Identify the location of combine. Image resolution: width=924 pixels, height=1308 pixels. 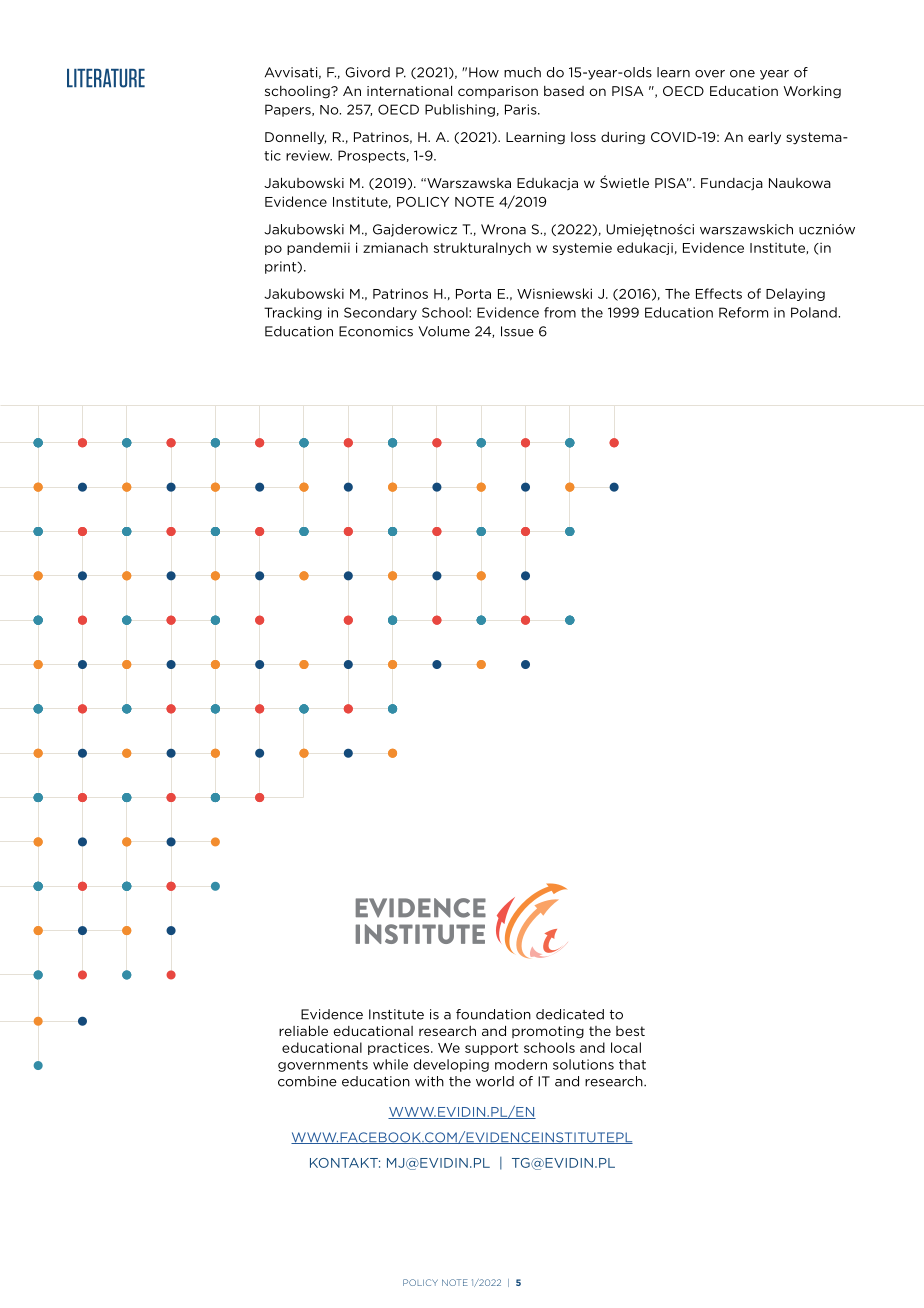
(307, 1081).
